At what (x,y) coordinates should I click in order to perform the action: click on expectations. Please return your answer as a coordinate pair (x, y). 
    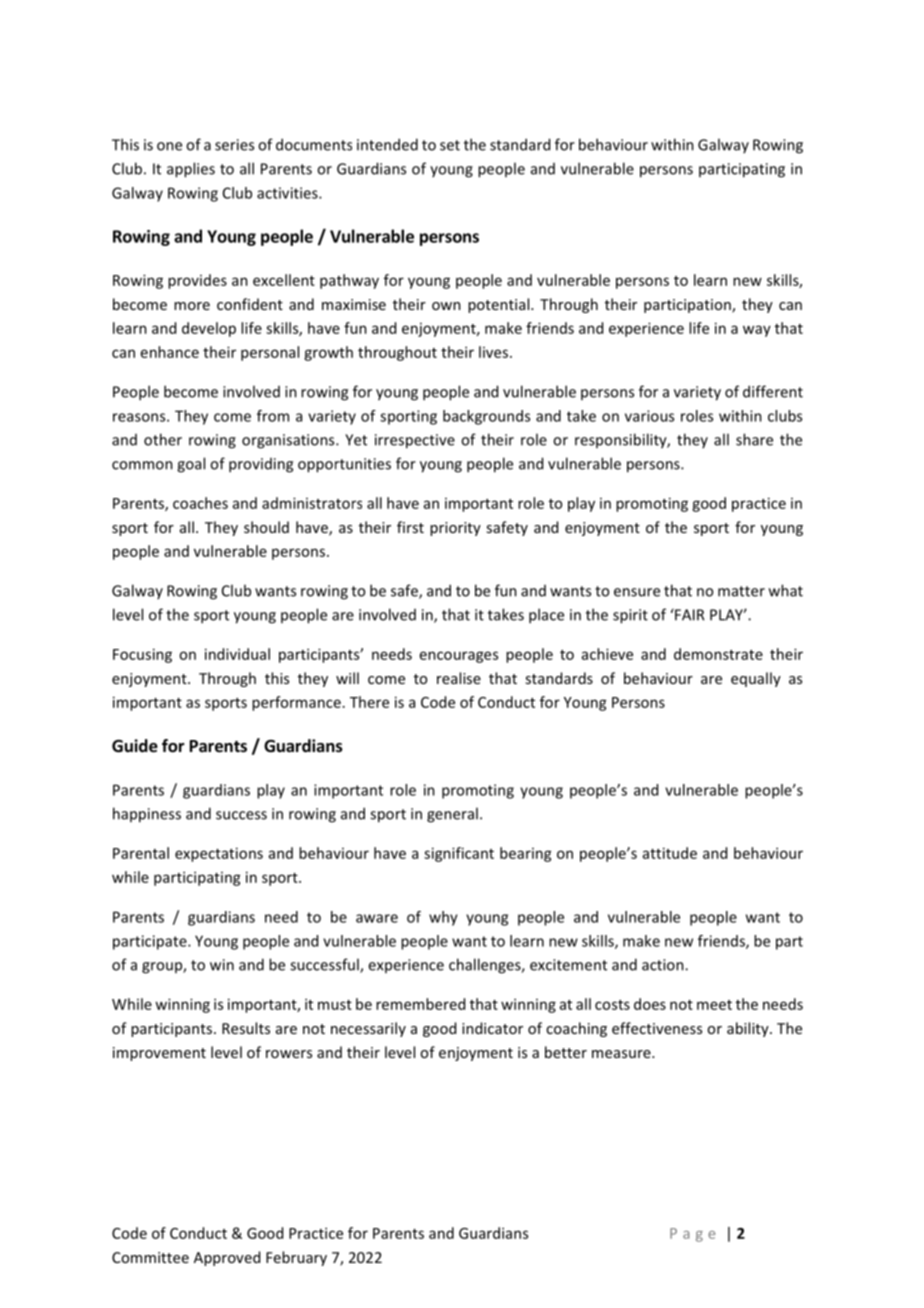
    Looking at the image, I should click on (219, 854).
